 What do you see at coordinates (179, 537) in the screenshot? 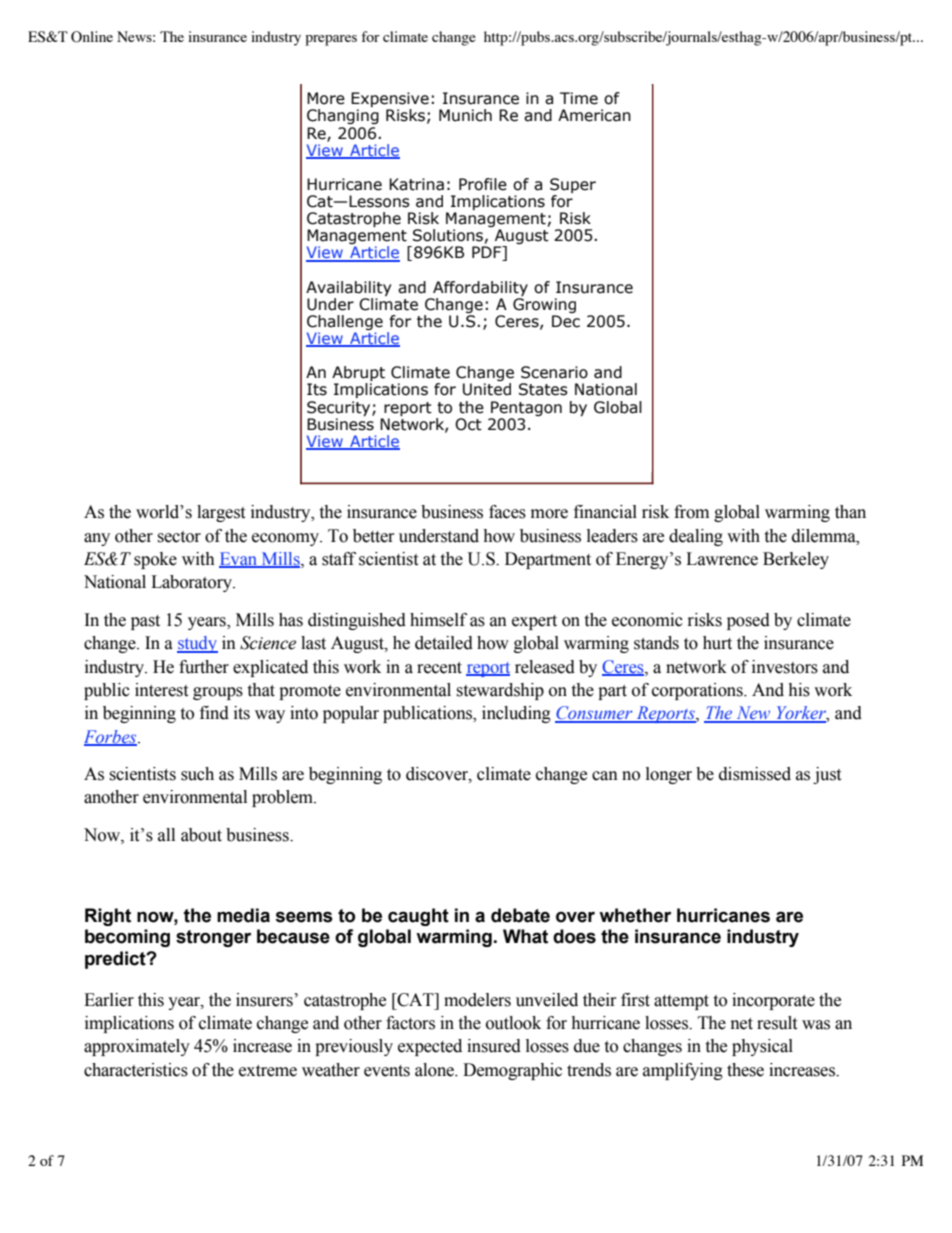
I see `sector` at bounding box center [179, 537].
